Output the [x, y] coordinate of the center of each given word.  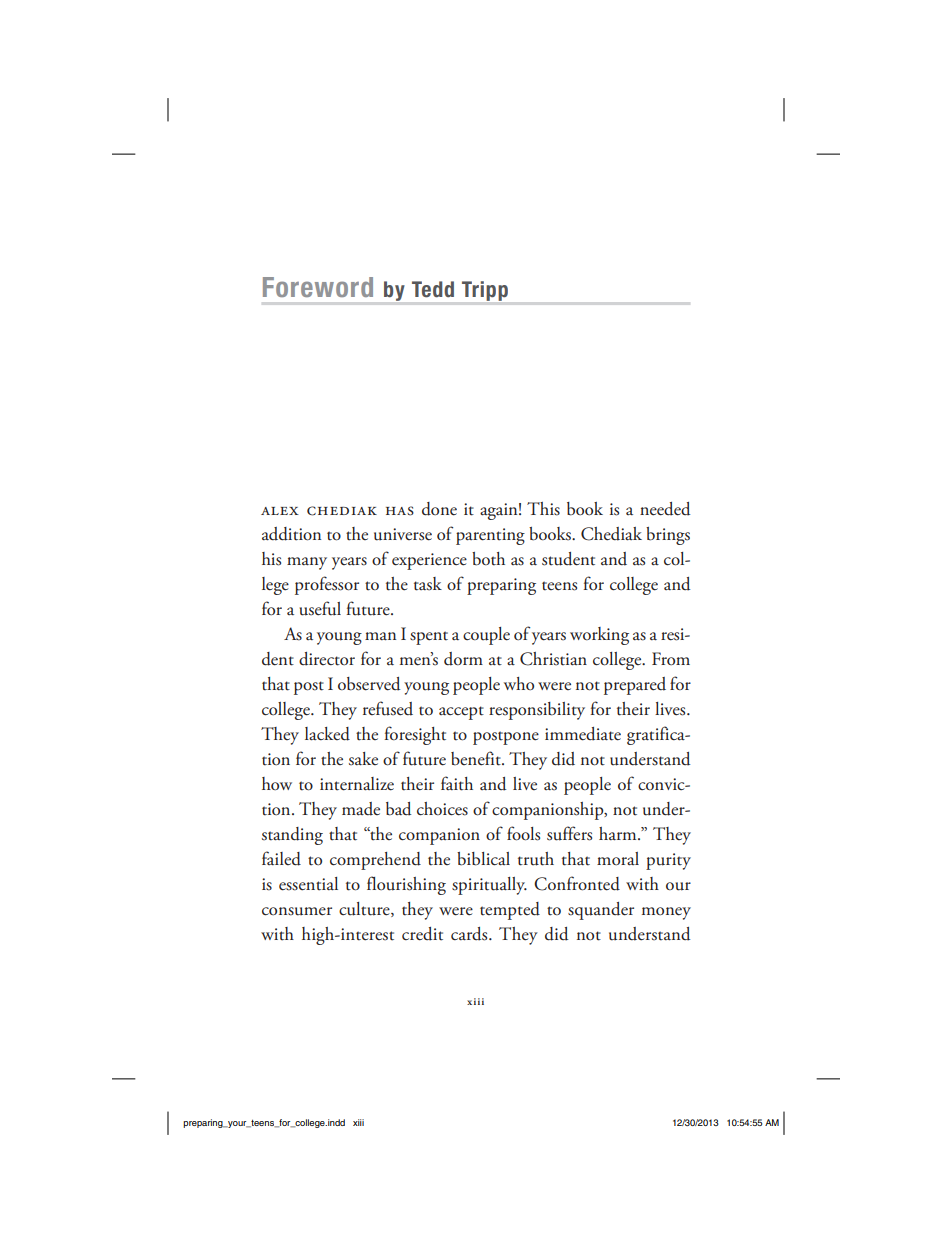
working [599, 636]
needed [665, 509]
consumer [297, 911]
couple [486, 636]
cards [470, 934]
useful [320, 608]
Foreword [318, 287]
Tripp [485, 291]
